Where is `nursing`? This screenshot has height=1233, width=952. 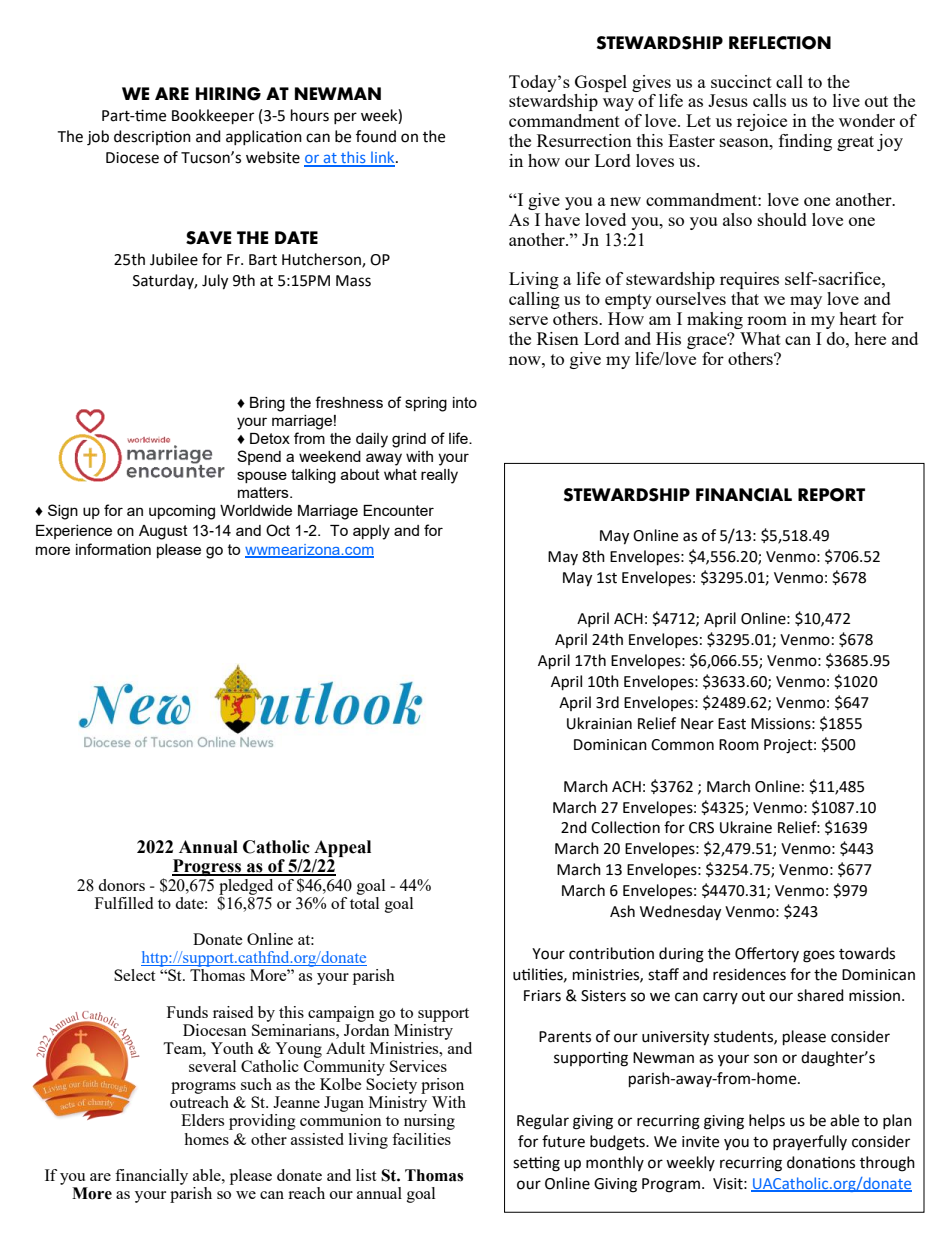 nursing is located at coordinates (429, 1122).
